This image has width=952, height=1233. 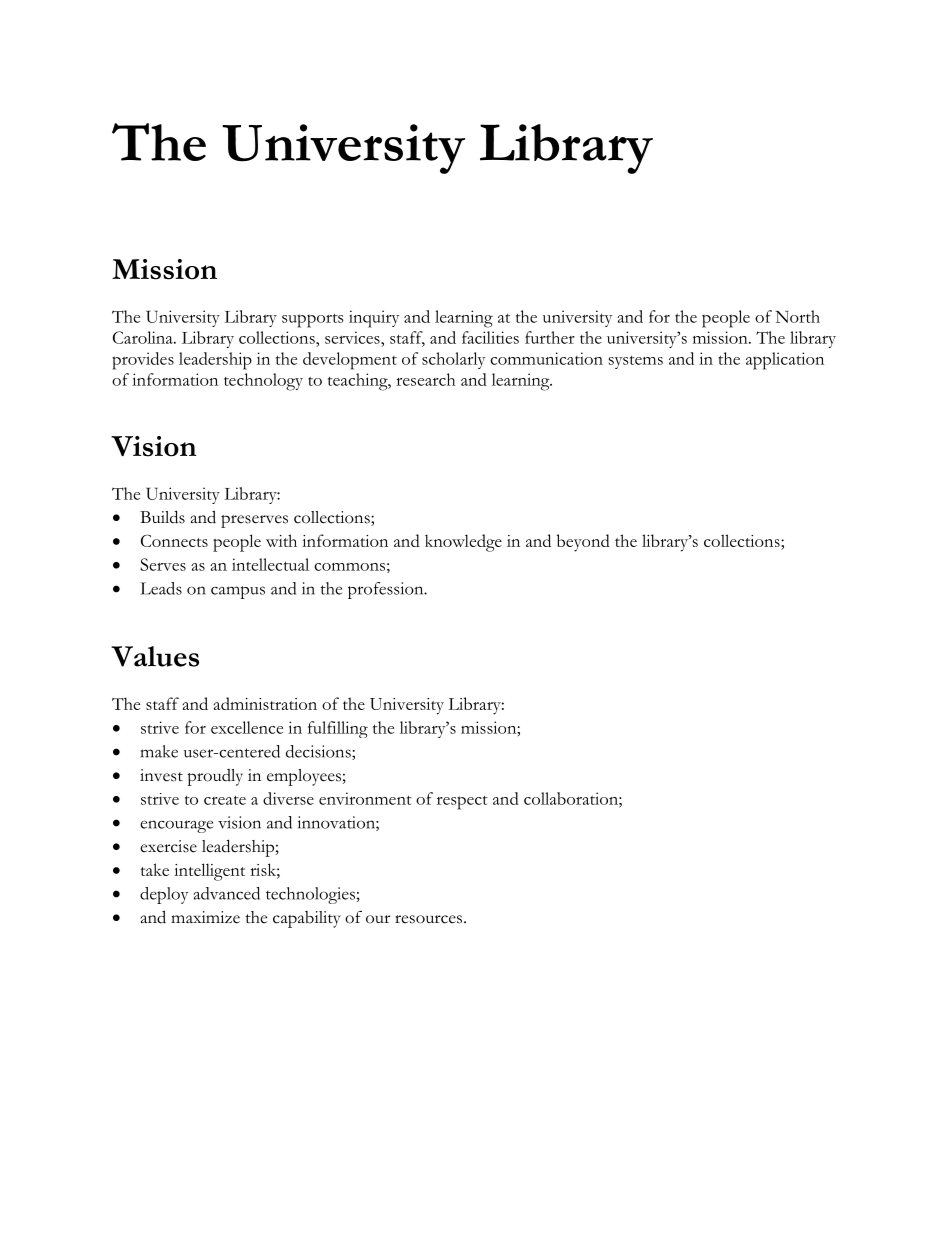 What do you see at coordinates (462, 802) in the image?
I see `respect` at bounding box center [462, 802].
